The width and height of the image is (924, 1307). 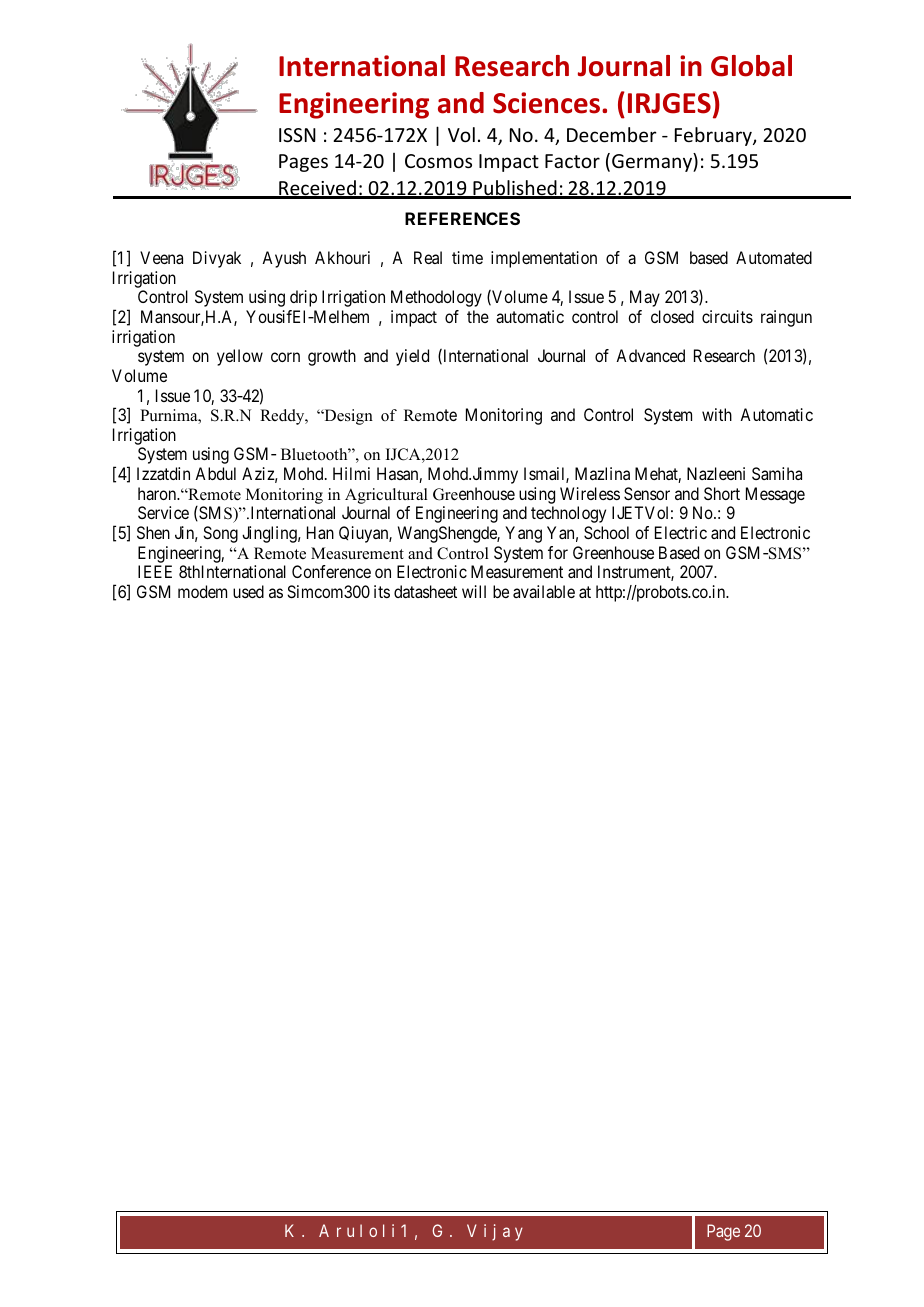 What do you see at coordinates (548, 103) in the image?
I see `Sciences` at bounding box center [548, 103].
